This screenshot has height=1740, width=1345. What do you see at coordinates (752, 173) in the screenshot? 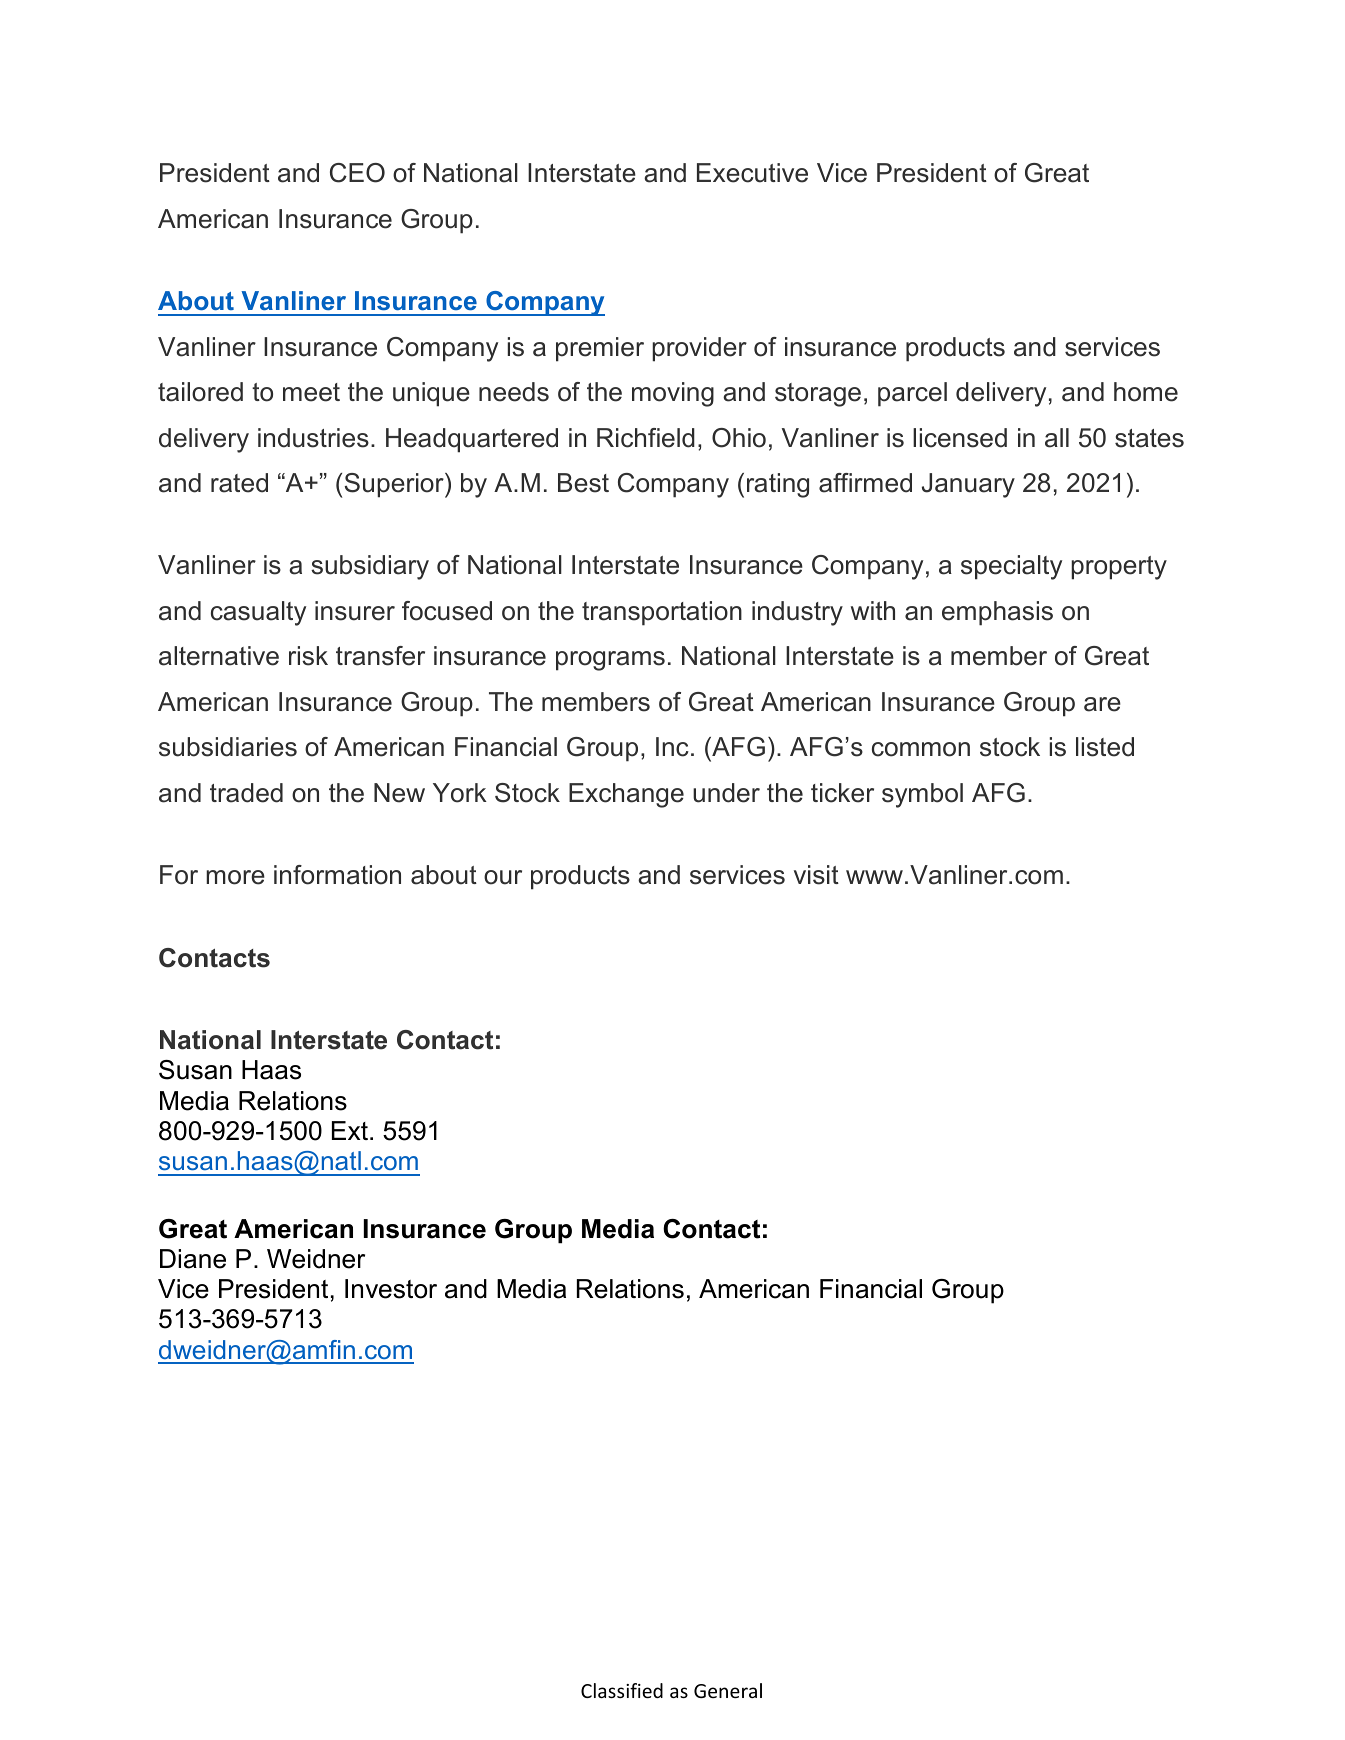
I see `Executive` at bounding box center [752, 173].
